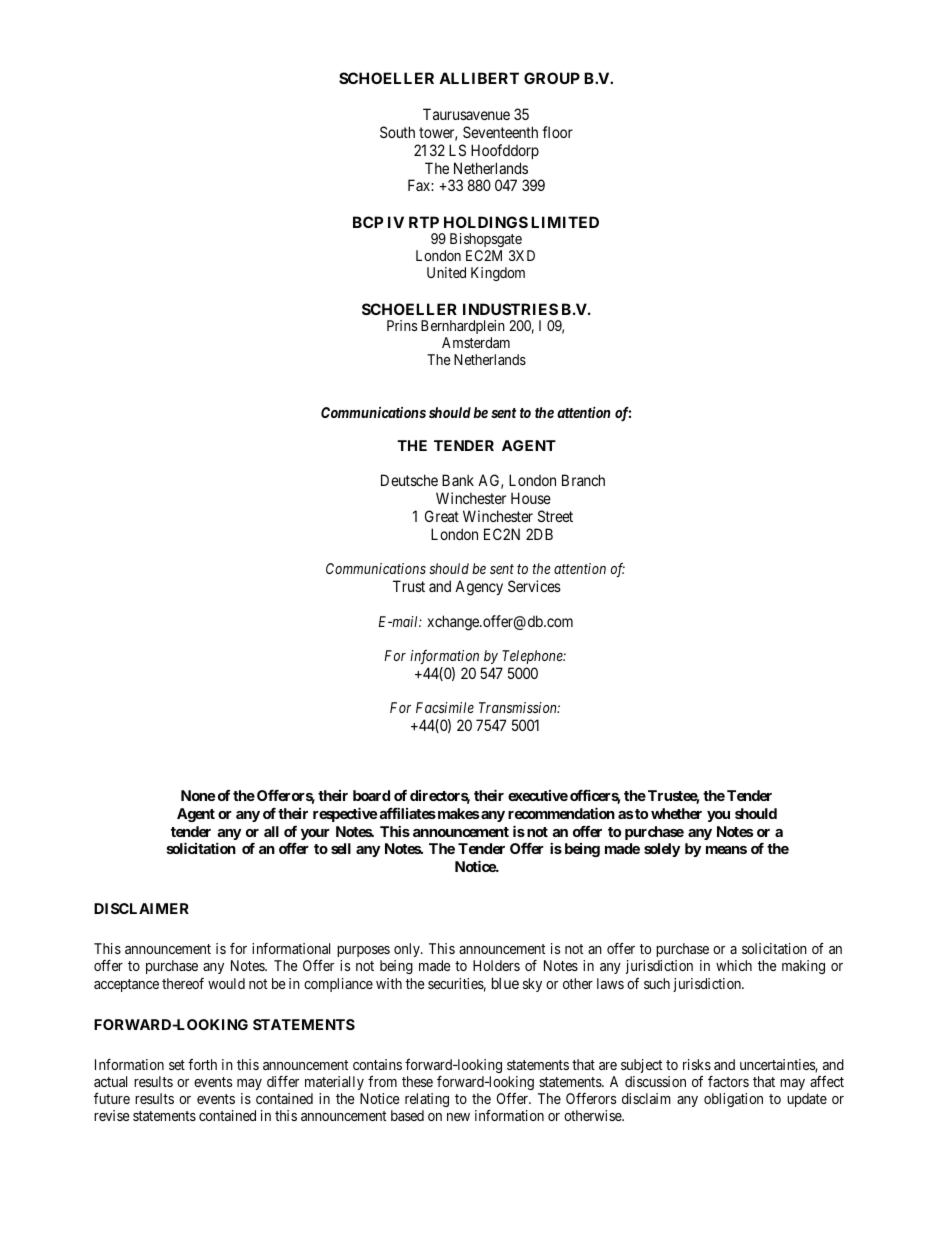 The width and height of the image is (952, 1233). Describe the element at coordinates (534, 586) in the image. I see `Services` at that location.
